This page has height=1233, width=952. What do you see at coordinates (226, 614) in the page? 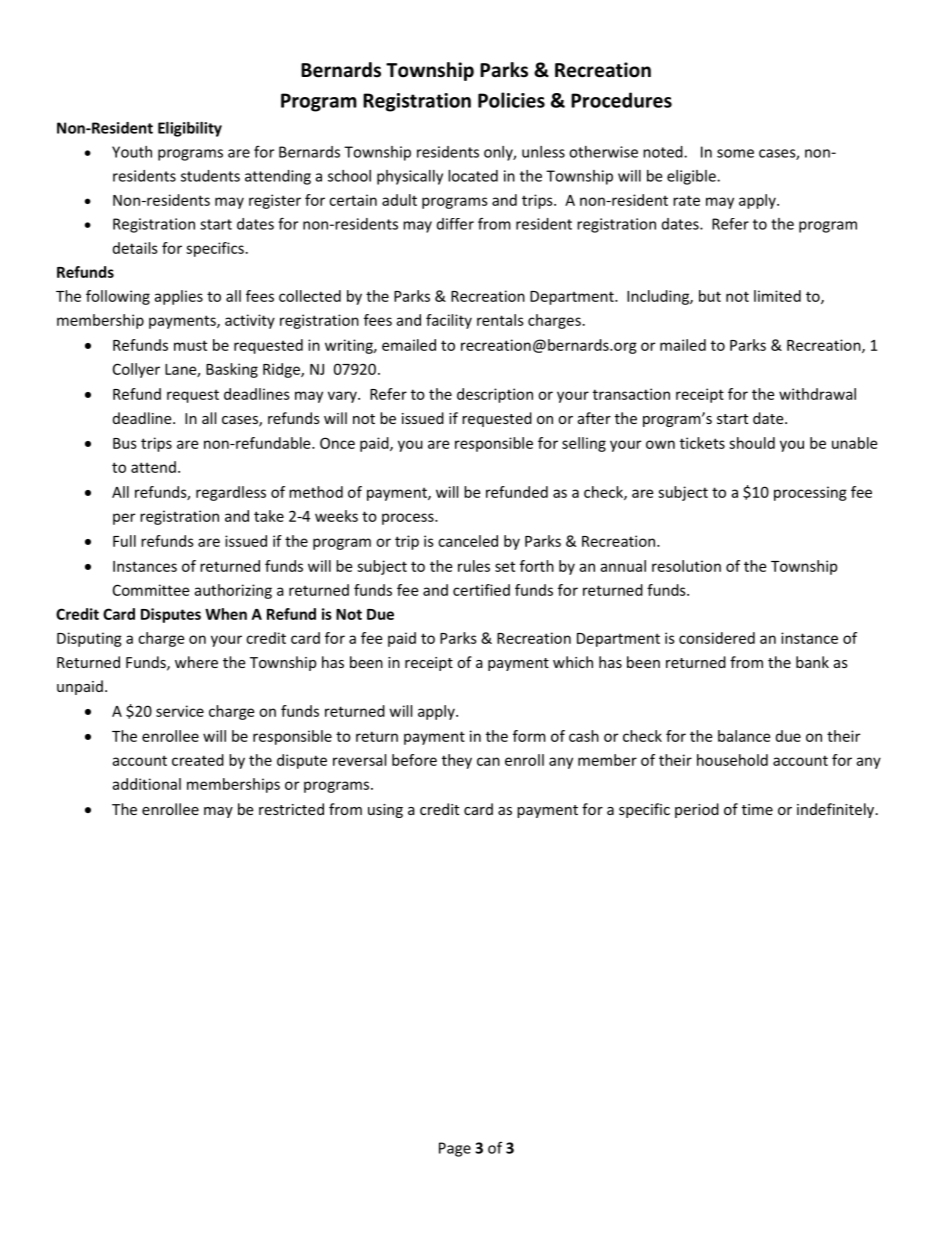
I see `When` at bounding box center [226, 614].
